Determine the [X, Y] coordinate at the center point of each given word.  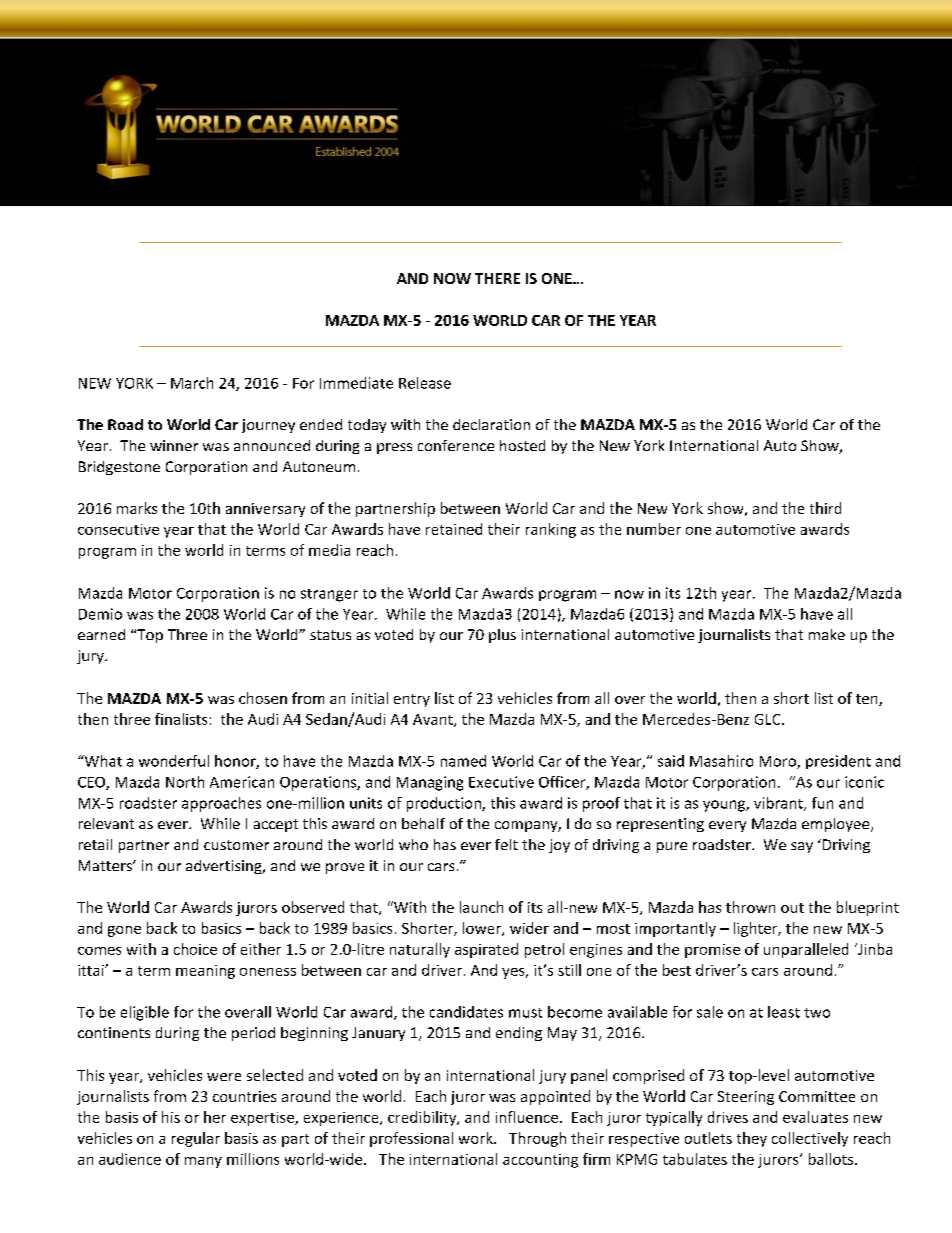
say [802, 847]
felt [506, 844]
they [752, 1139]
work [477, 1138]
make [827, 634]
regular [196, 1139]
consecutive [118, 529]
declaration [491, 424]
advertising [225, 867]
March [192, 383]
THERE [497, 278]
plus [502, 636]
